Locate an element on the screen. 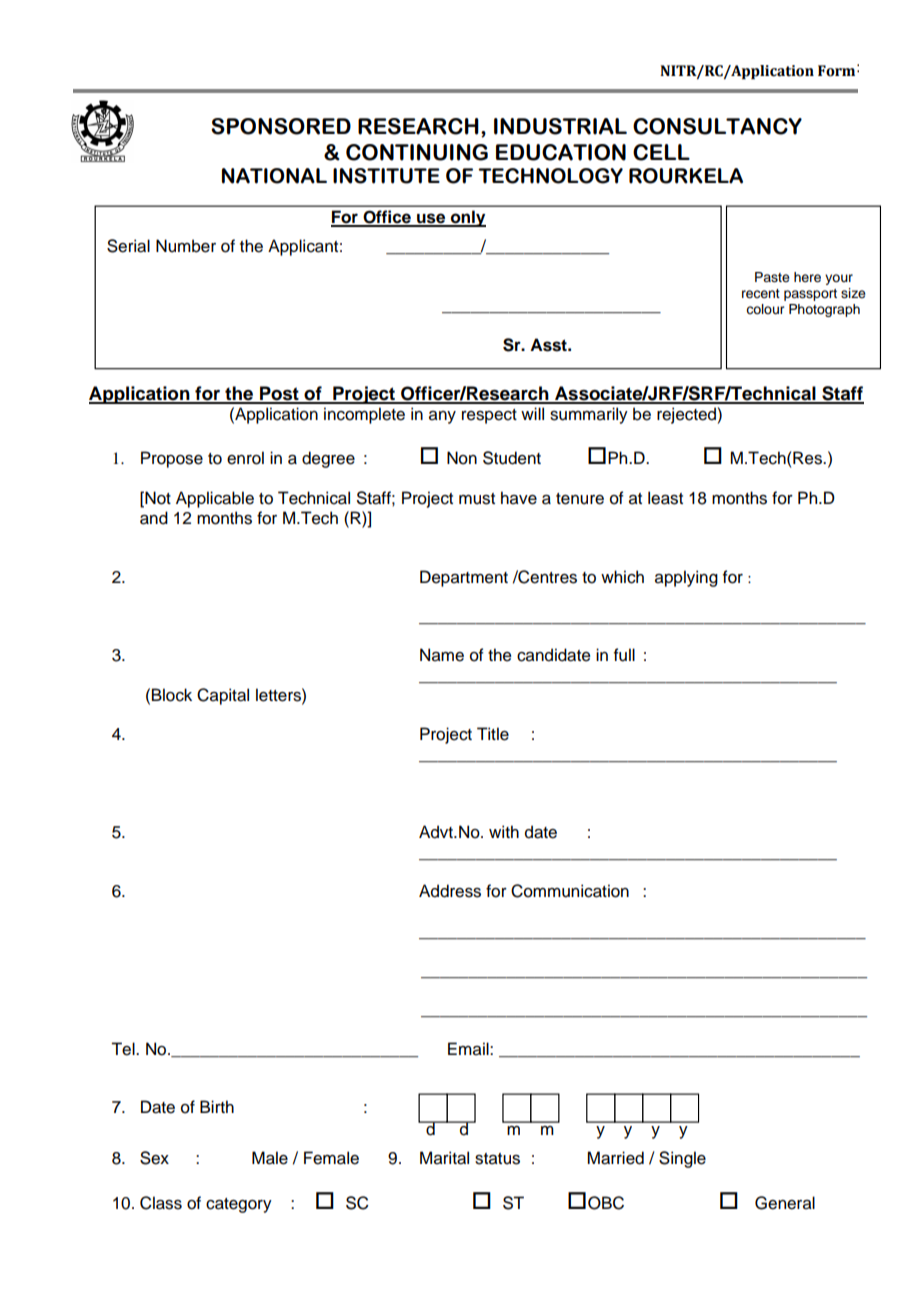 The image size is (924, 1308). Department is located at coordinates (464, 578).
